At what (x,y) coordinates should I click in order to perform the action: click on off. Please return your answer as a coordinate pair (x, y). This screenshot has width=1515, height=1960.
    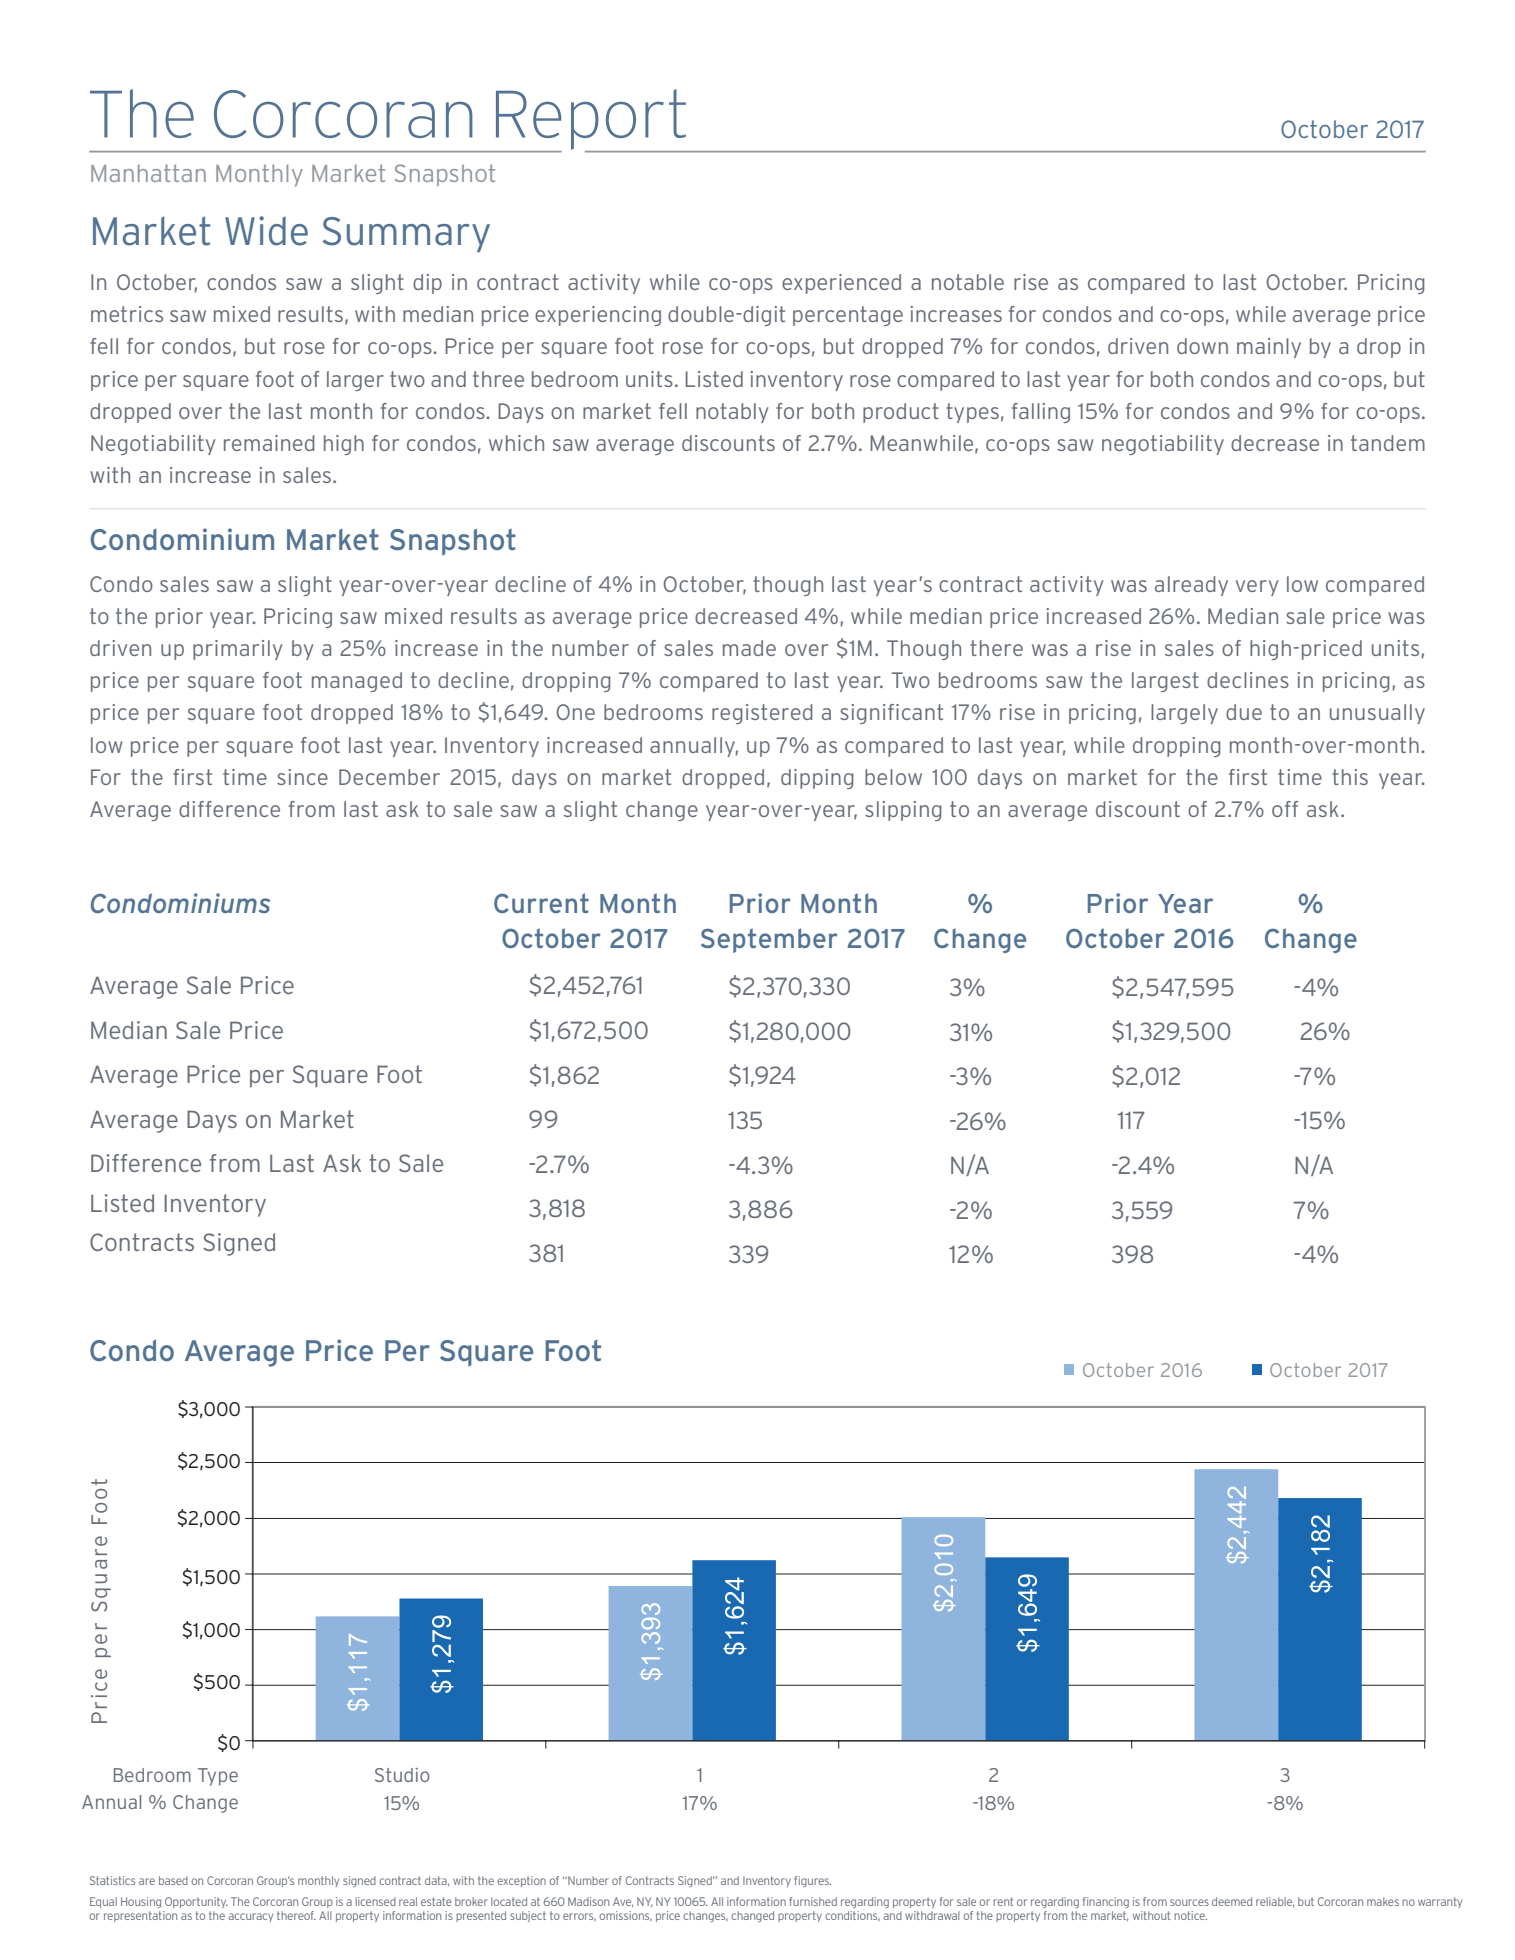
    Looking at the image, I should click on (1285, 809).
